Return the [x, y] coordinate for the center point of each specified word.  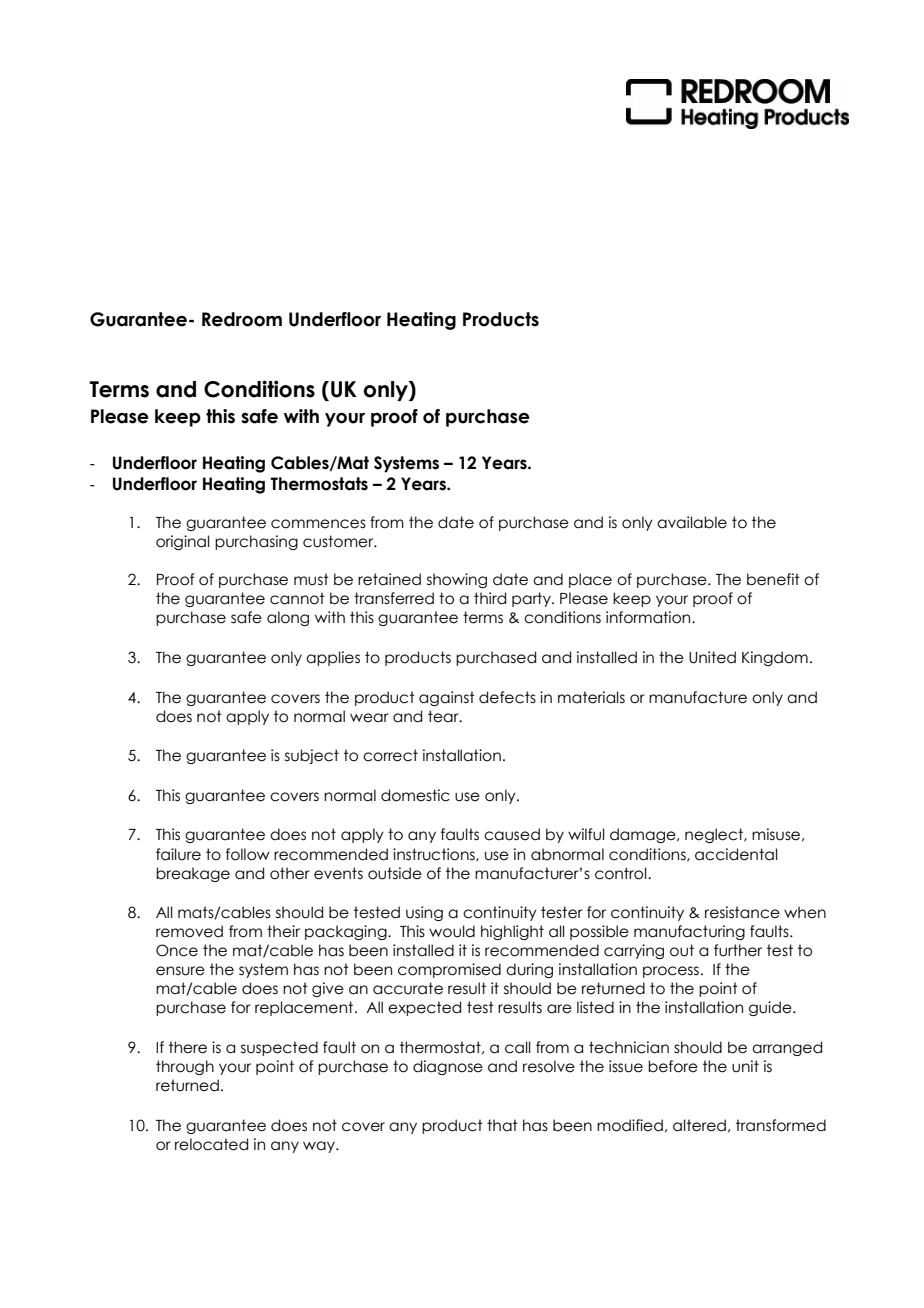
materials [591, 697]
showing [457, 580]
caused [512, 834]
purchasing [256, 542]
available [692, 522]
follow [248, 854]
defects [507, 697]
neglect [715, 835]
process [671, 972]
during [529, 970]
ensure [180, 971]
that [502, 1125]
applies [333, 658]
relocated [211, 1144]
